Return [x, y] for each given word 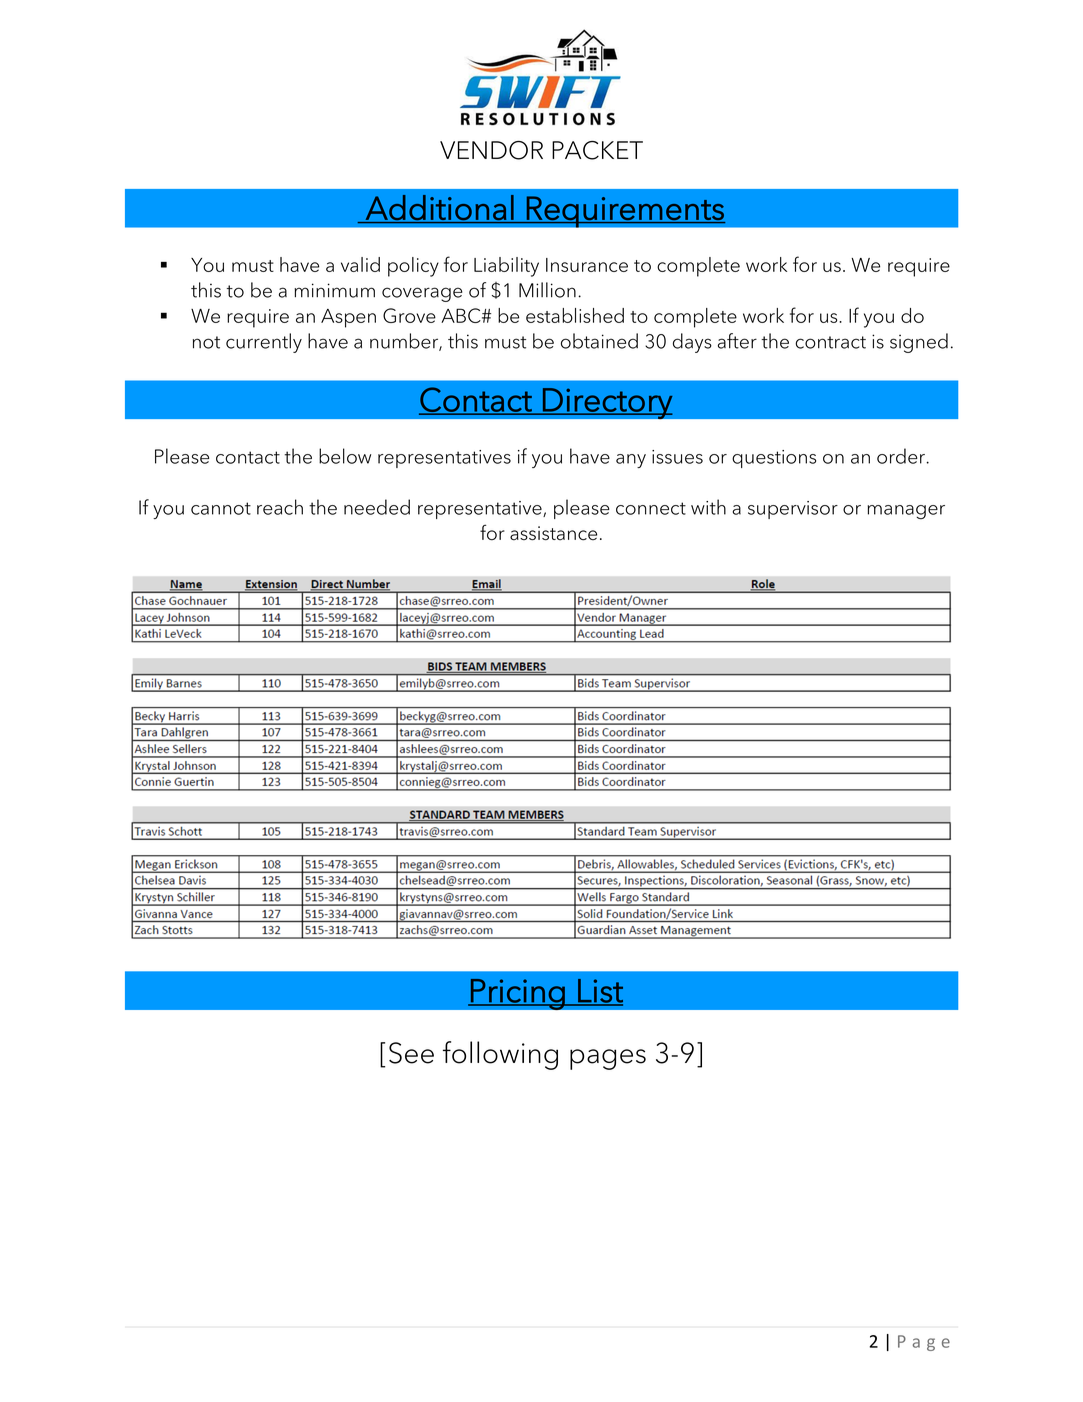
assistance [553, 533]
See [411, 1053]
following [500, 1055]
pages [608, 1059]
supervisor [793, 510]
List [599, 992]
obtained [599, 341]
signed [919, 343]
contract [830, 342]
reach [280, 507]
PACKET [597, 150]
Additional [440, 207]
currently [264, 343]
